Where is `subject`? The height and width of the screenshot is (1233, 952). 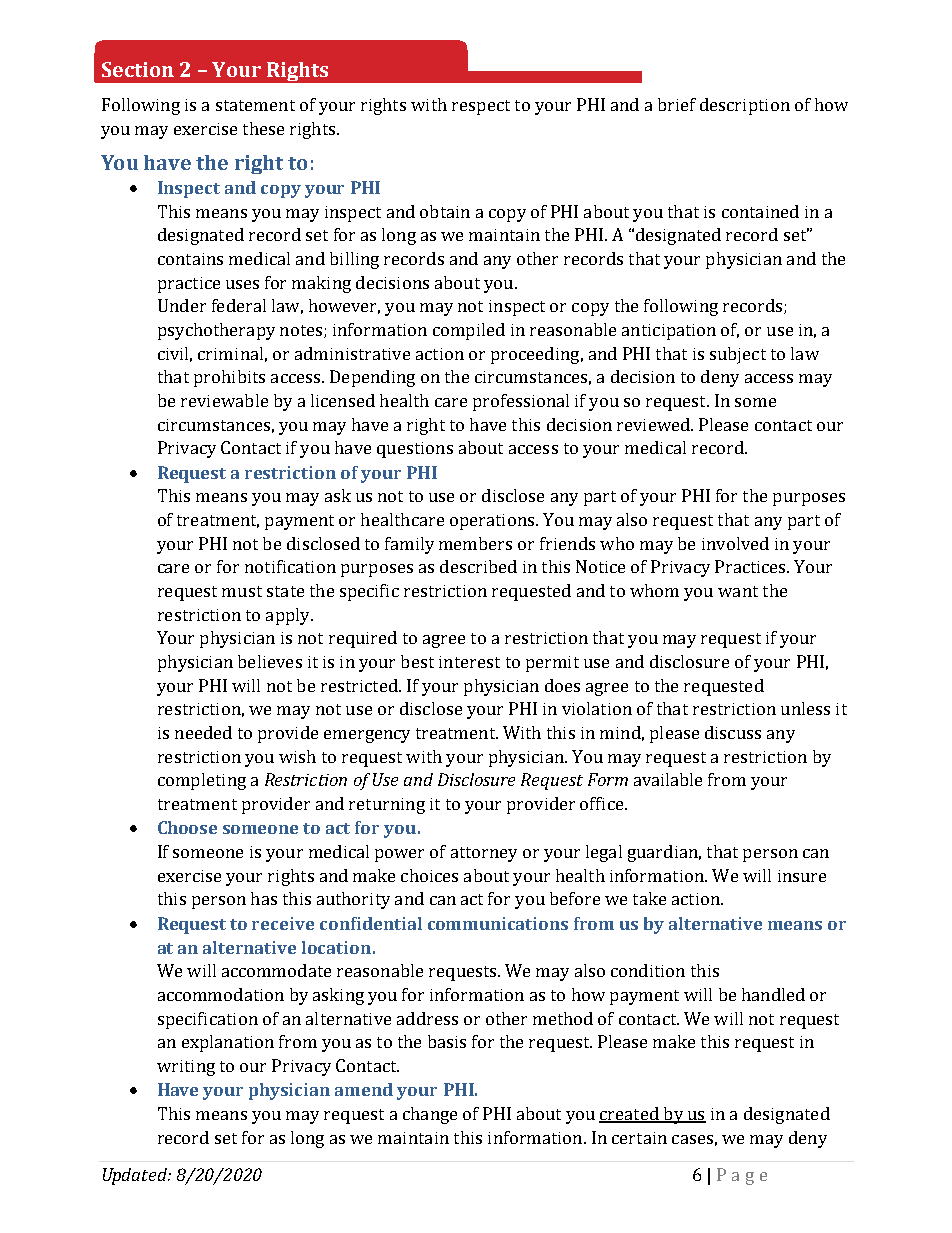 subject is located at coordinates (738, 355).
